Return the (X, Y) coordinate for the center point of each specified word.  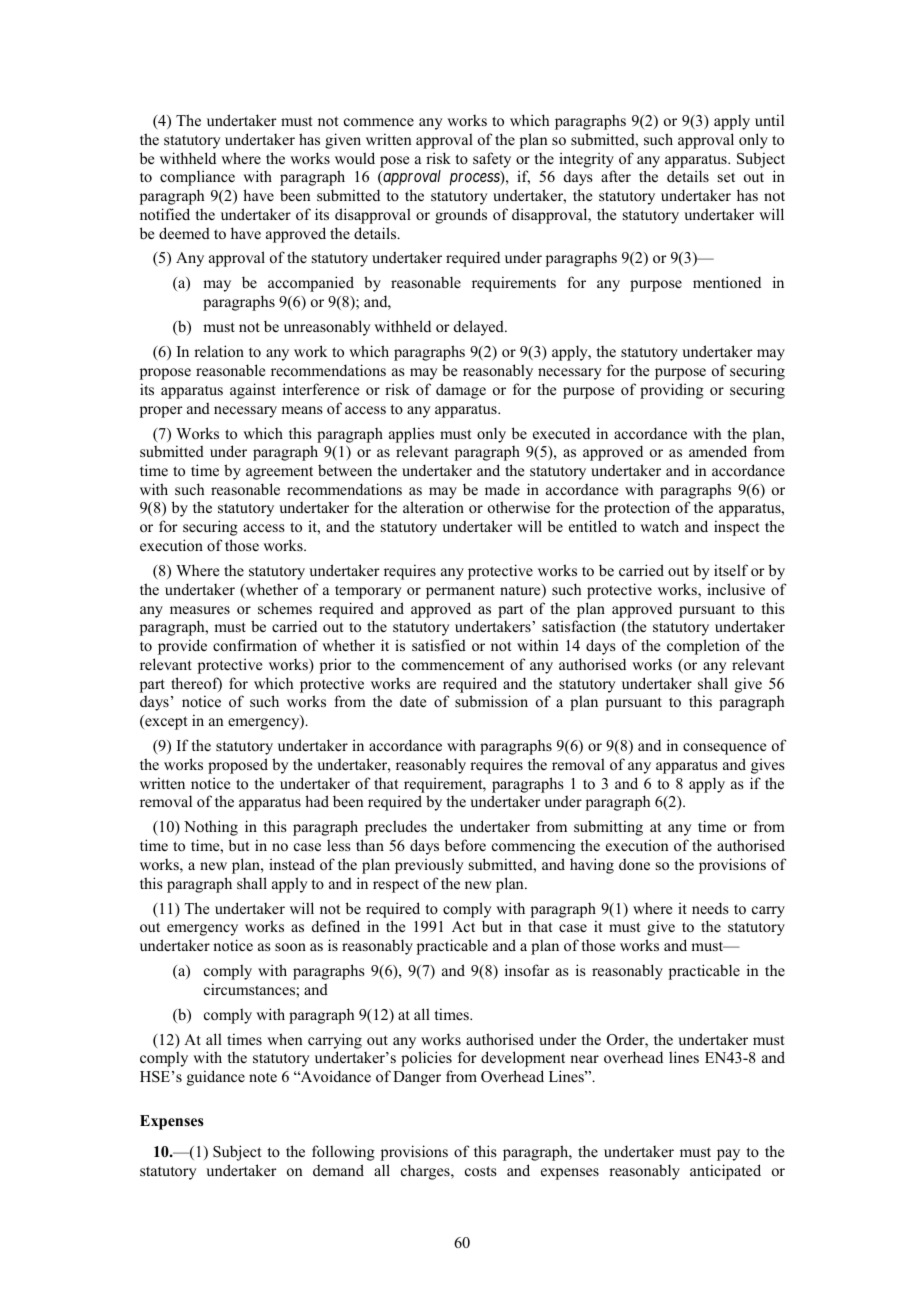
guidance (216, 1078)
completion (703, 647)
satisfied (439, 645)
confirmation (255, 645)
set (726, 177)
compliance (197, 178)
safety (492, 160)
